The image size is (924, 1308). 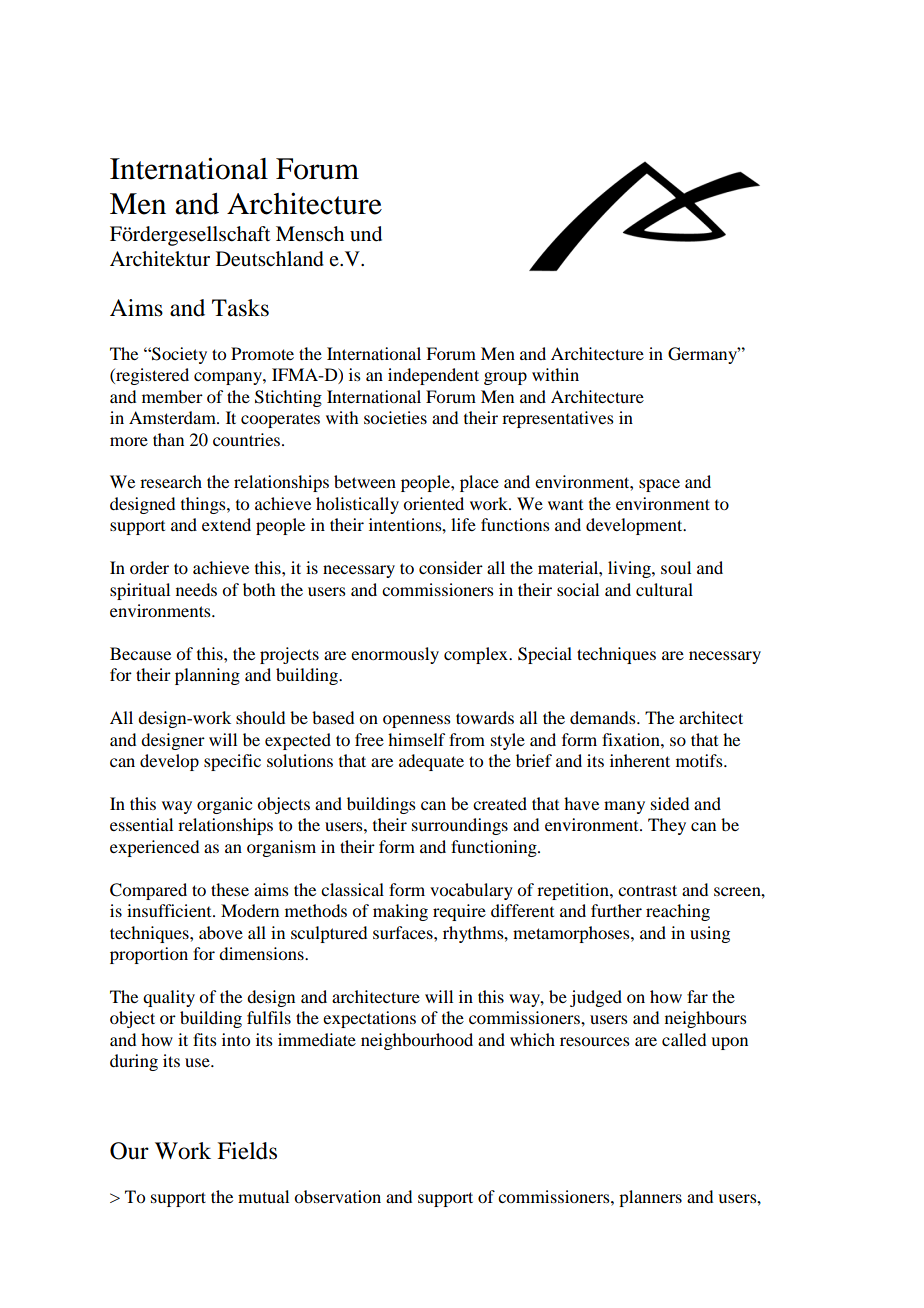 What do you see at coordinates (310, 234) in the image?
I see `Mensch` at bounding box center [310, 234].
